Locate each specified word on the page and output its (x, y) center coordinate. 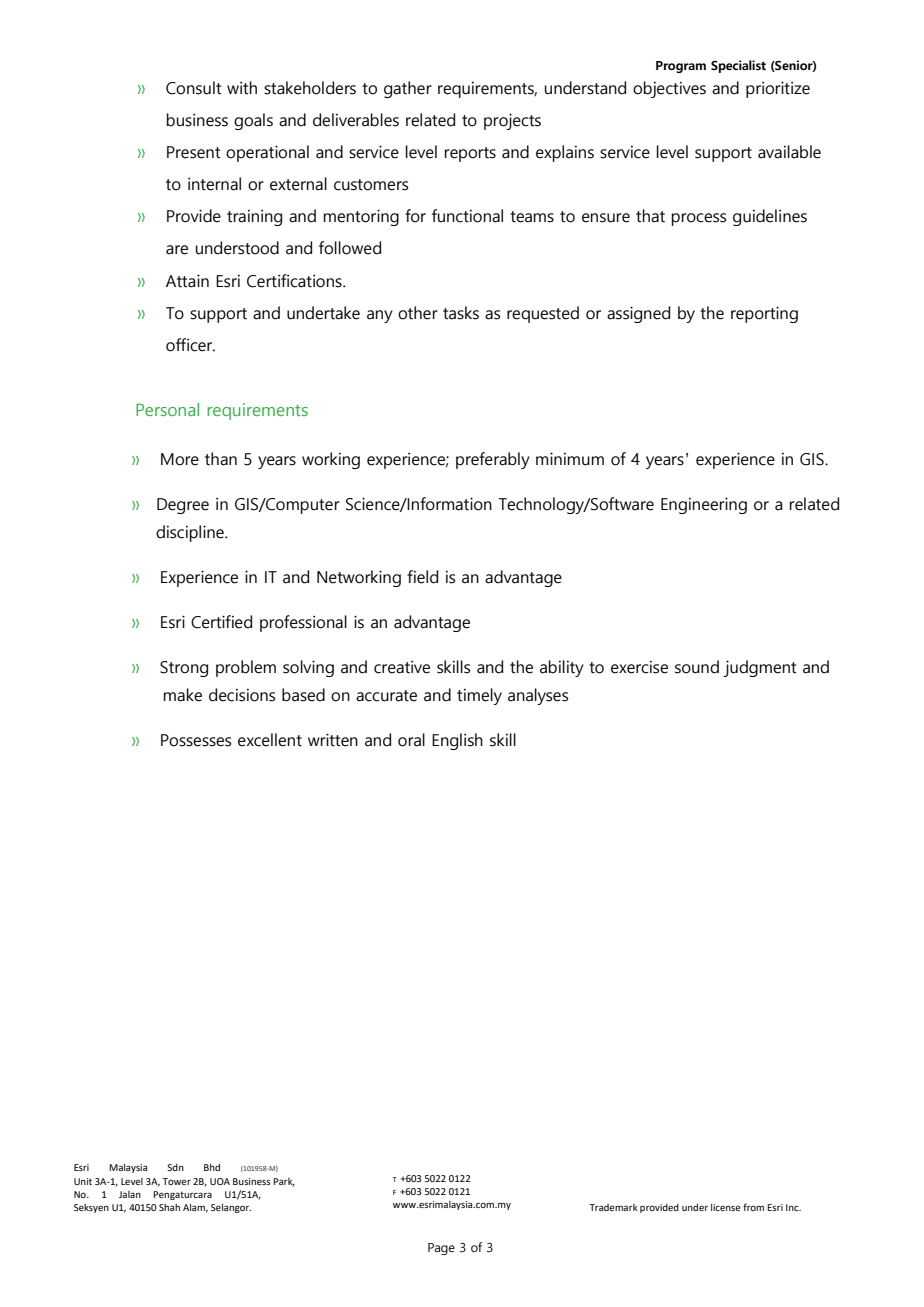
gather (408, 89)
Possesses (196, 740)
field (422, 577)
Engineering (704, 505)
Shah (169, 1207)
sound (697, 667)
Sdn (175, 1167)
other (418, 313)
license (726, 1207)
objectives (669, 89)
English (457, 741)
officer (190, 345)
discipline (191, 533)
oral (411, 740)
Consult (194, 88)
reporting (764, 314)
